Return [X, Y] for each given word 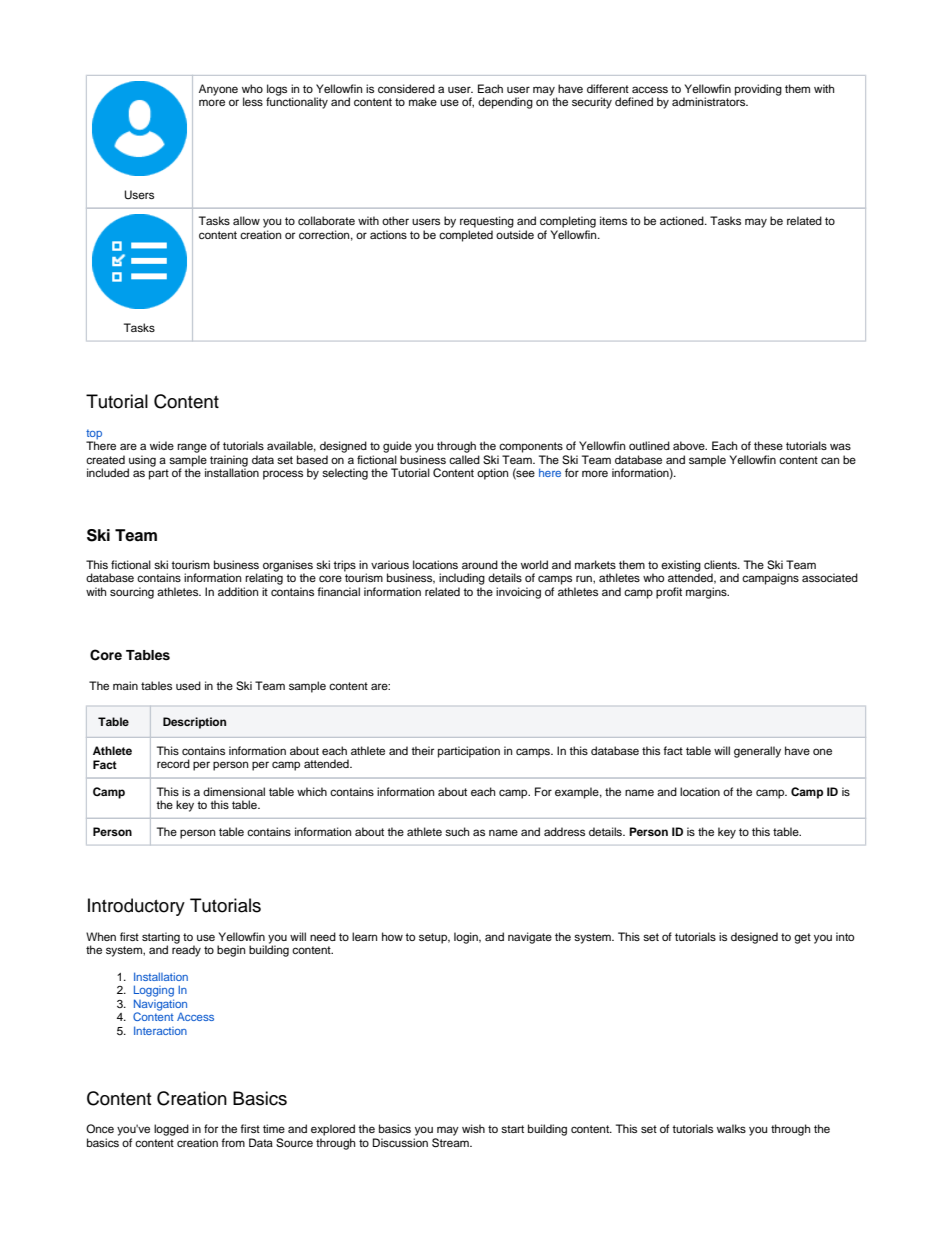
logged [171, 1130]
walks [731, 1128]
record [173, 763]
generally [757, 752]
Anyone [218, 90]
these [768, 445]
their [422, 750]
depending [505, 103]
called [464, 459]
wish [473, 1128]
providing [758, 90]
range [192, 448]
